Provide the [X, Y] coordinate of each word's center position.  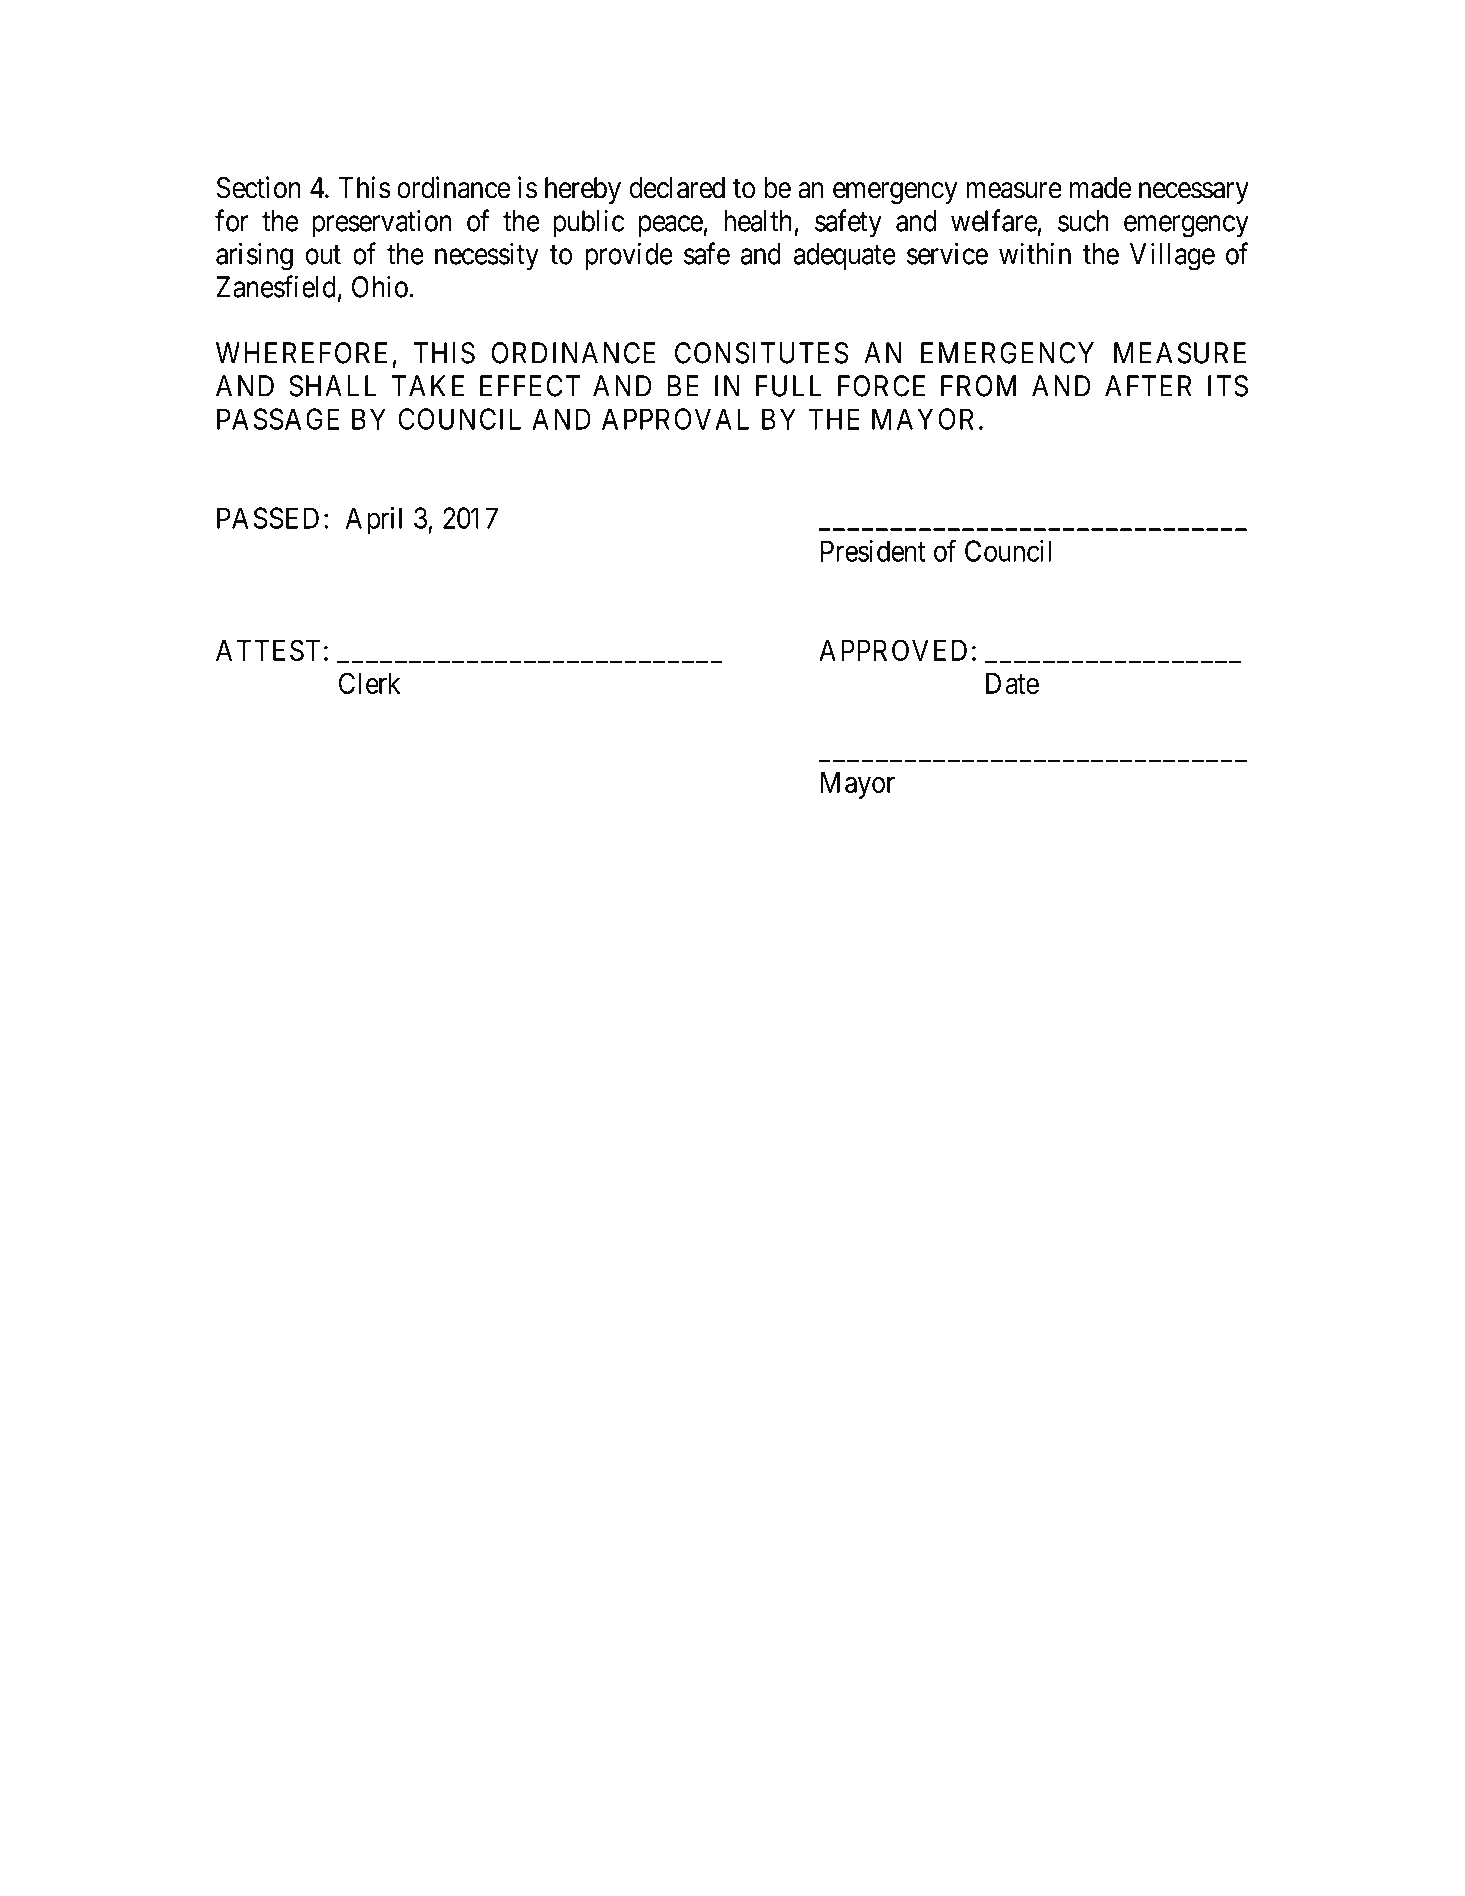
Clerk [369, 683]
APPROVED [893, 650]
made [1100, 188]
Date [1012, 683]
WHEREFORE [301, 353]
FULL [789, 386]
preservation [382, 223]
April [374, 521]
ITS [1228, 386]
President [873, 551]
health [758, 221]
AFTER [1148, 386]
